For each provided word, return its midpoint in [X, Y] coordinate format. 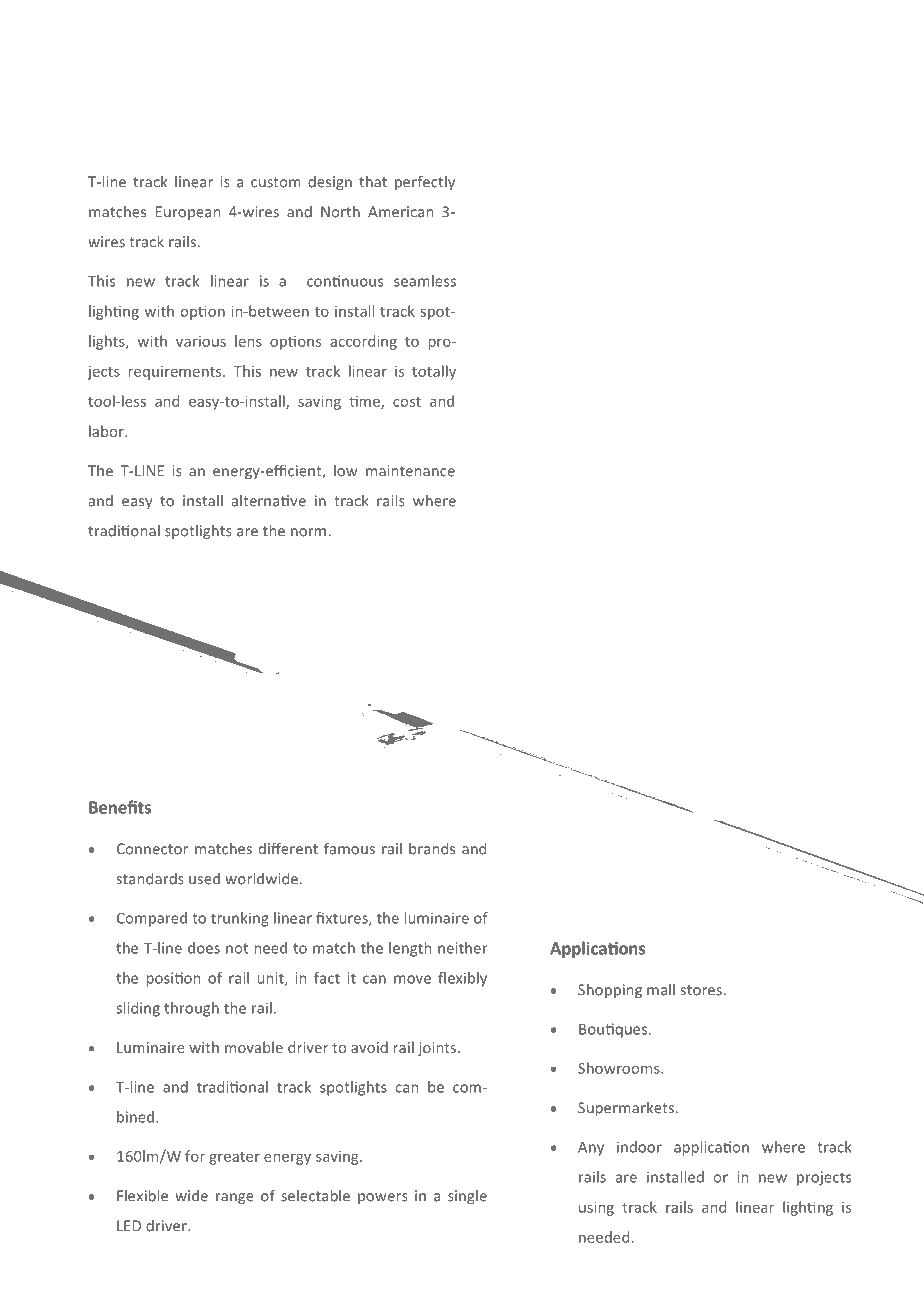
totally [434, 372]
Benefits [120, 807]
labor [107, 431]
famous [349, 848]
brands [432, 848]
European [188, 213]
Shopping [610, 990]
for [195, 1156]
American [400, 212]
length [410, 949]
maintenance [410, 471]
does [204, 948]
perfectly [425, 182]
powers [383, 1198]
